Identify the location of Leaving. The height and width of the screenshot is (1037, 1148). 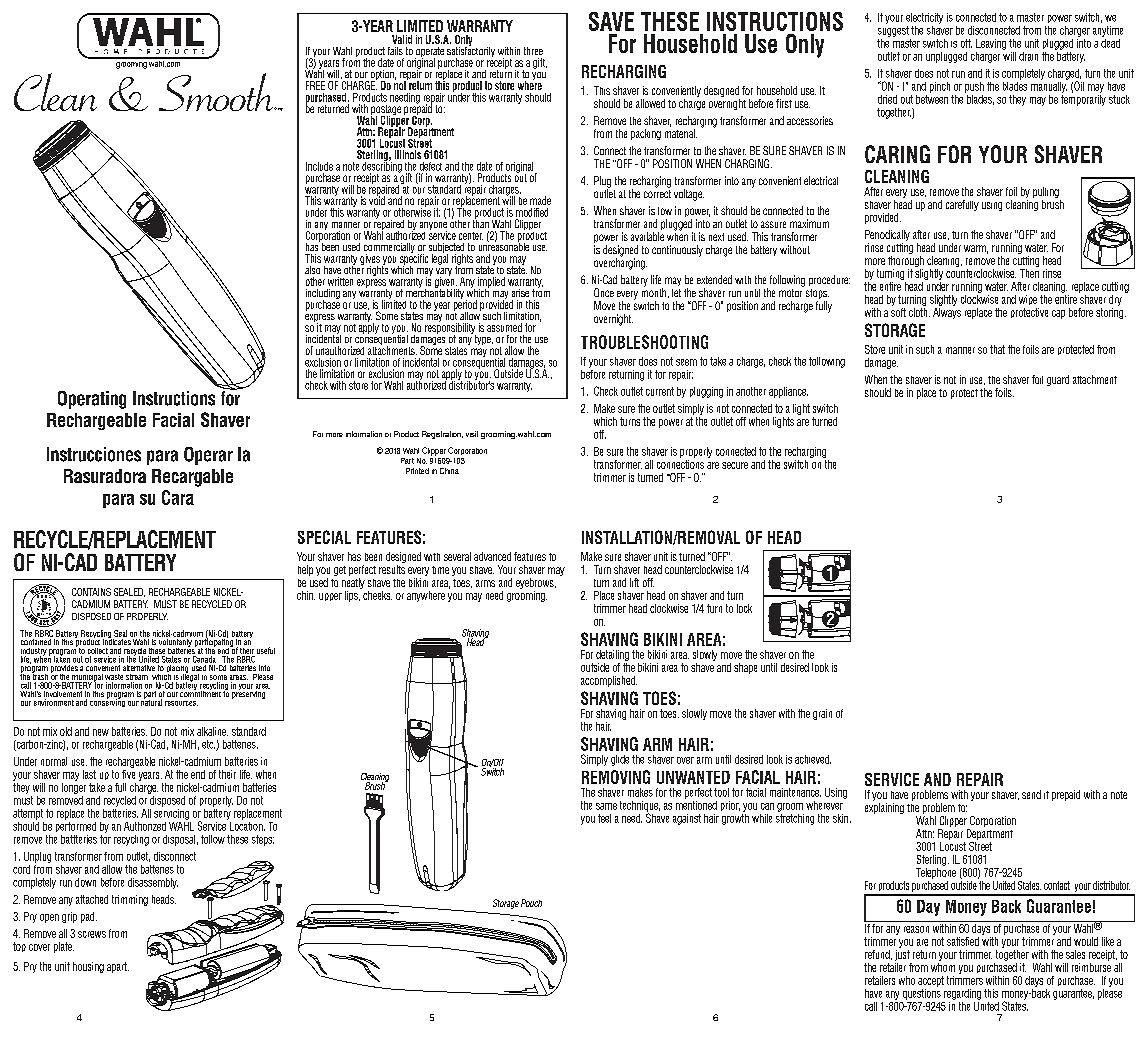
(991, 44).
